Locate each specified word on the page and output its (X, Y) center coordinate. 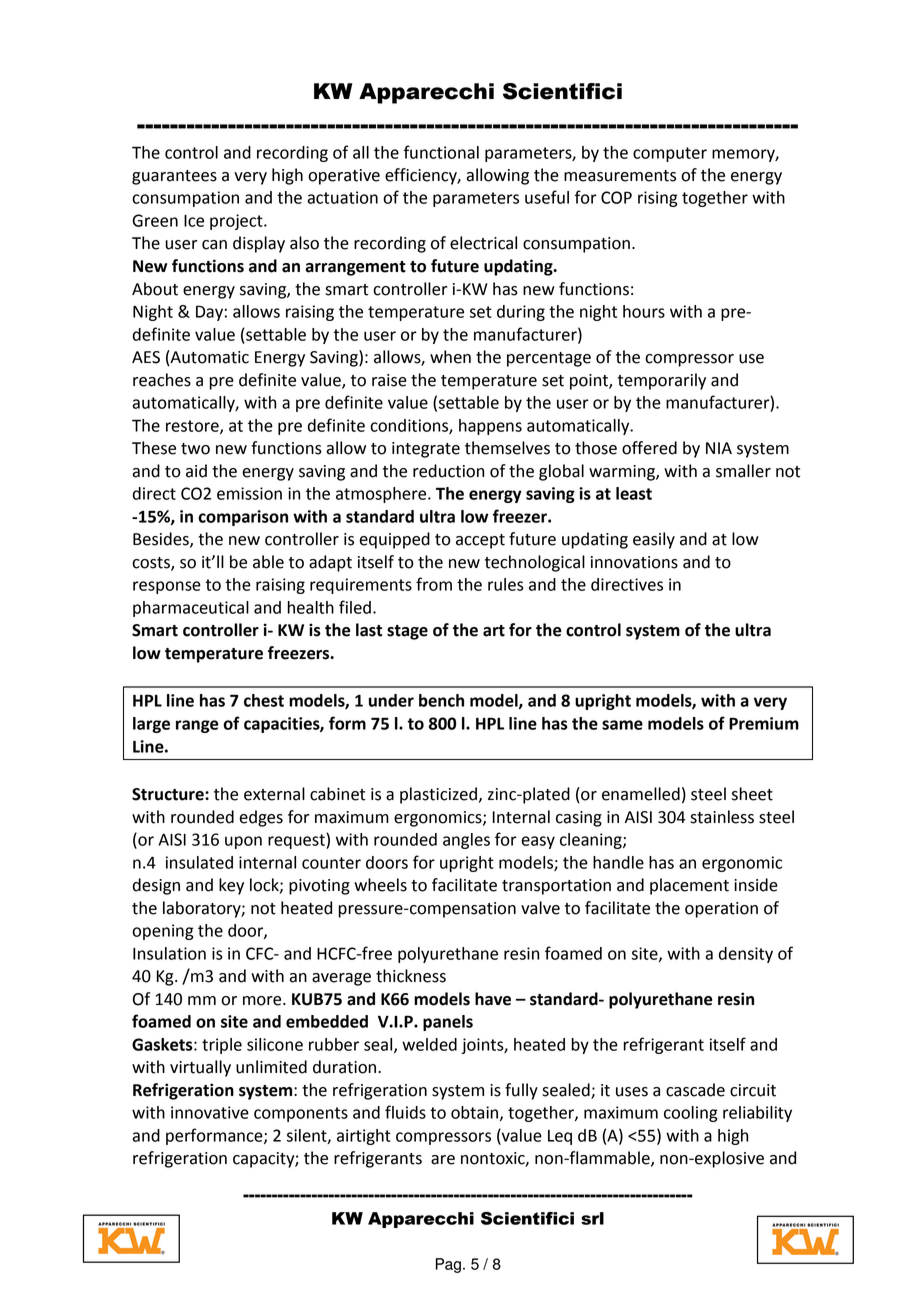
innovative (210, 1112)
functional (441, 152)
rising (658, 199)
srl (592, 1218)
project (237, 222)
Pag (448, 1265)
